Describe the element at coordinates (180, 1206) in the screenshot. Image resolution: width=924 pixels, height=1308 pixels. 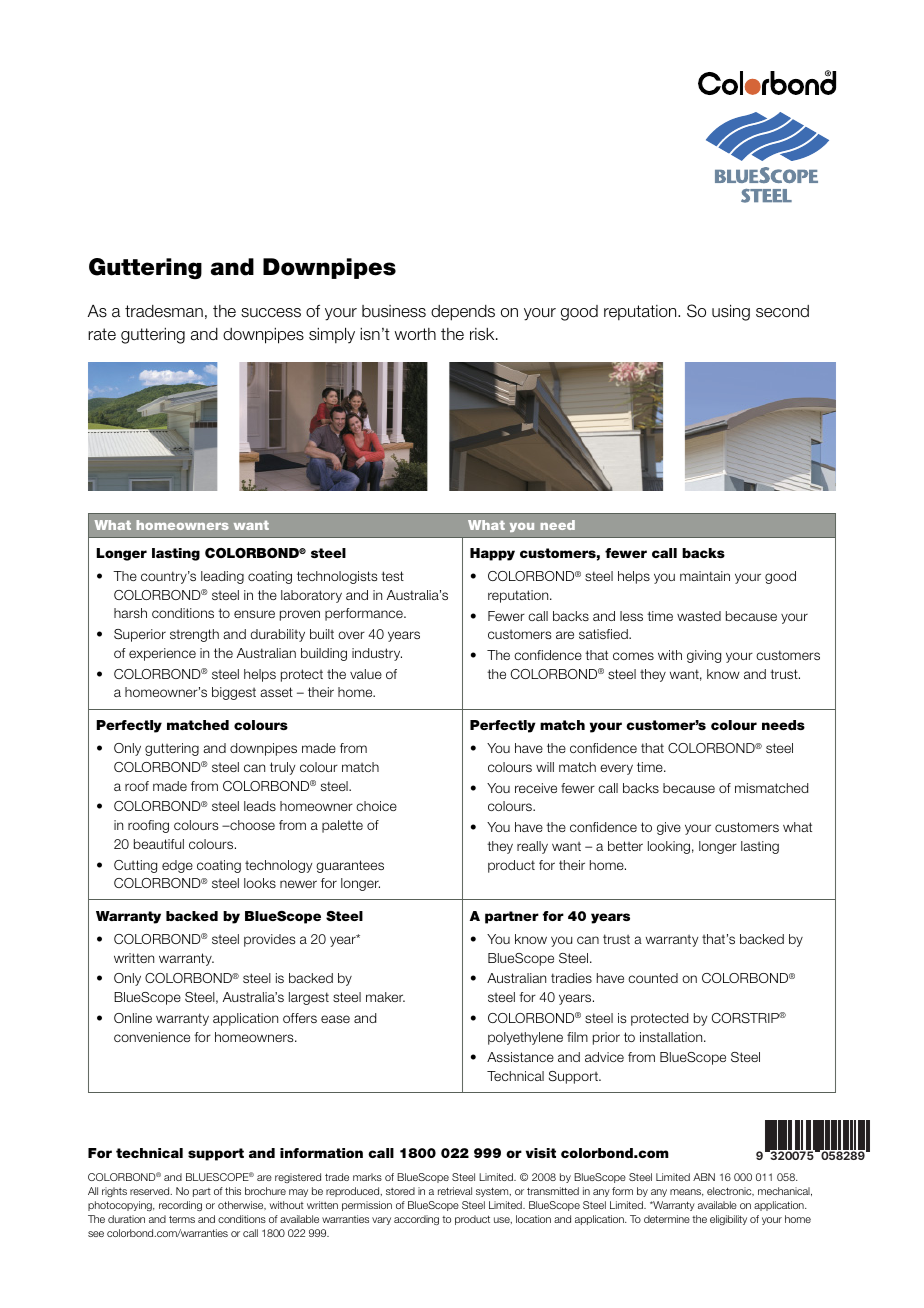
I see `recording` at that location.
